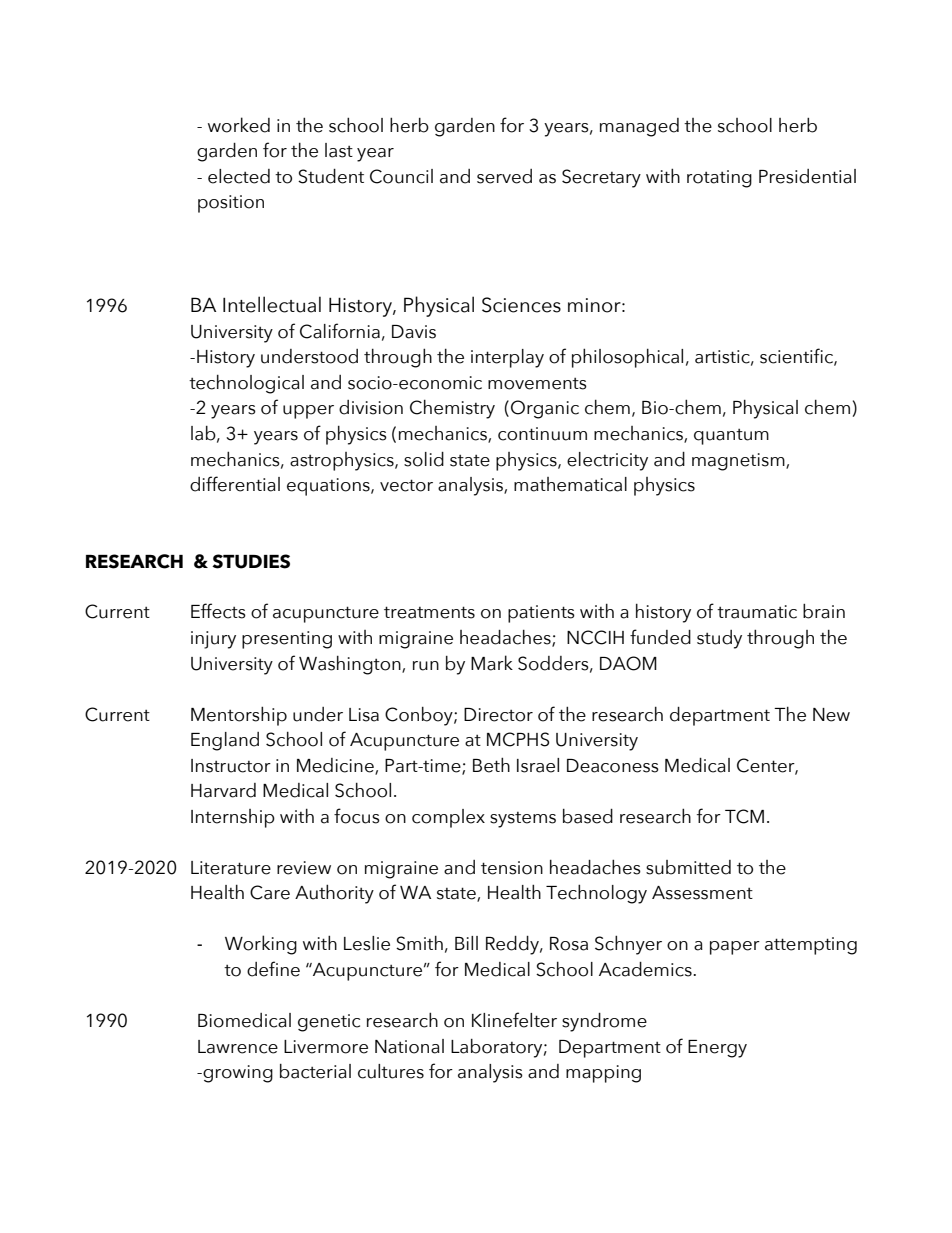 This screenshot has width=952, height=1233. I want to click on traumatic, so click(757, 612).
